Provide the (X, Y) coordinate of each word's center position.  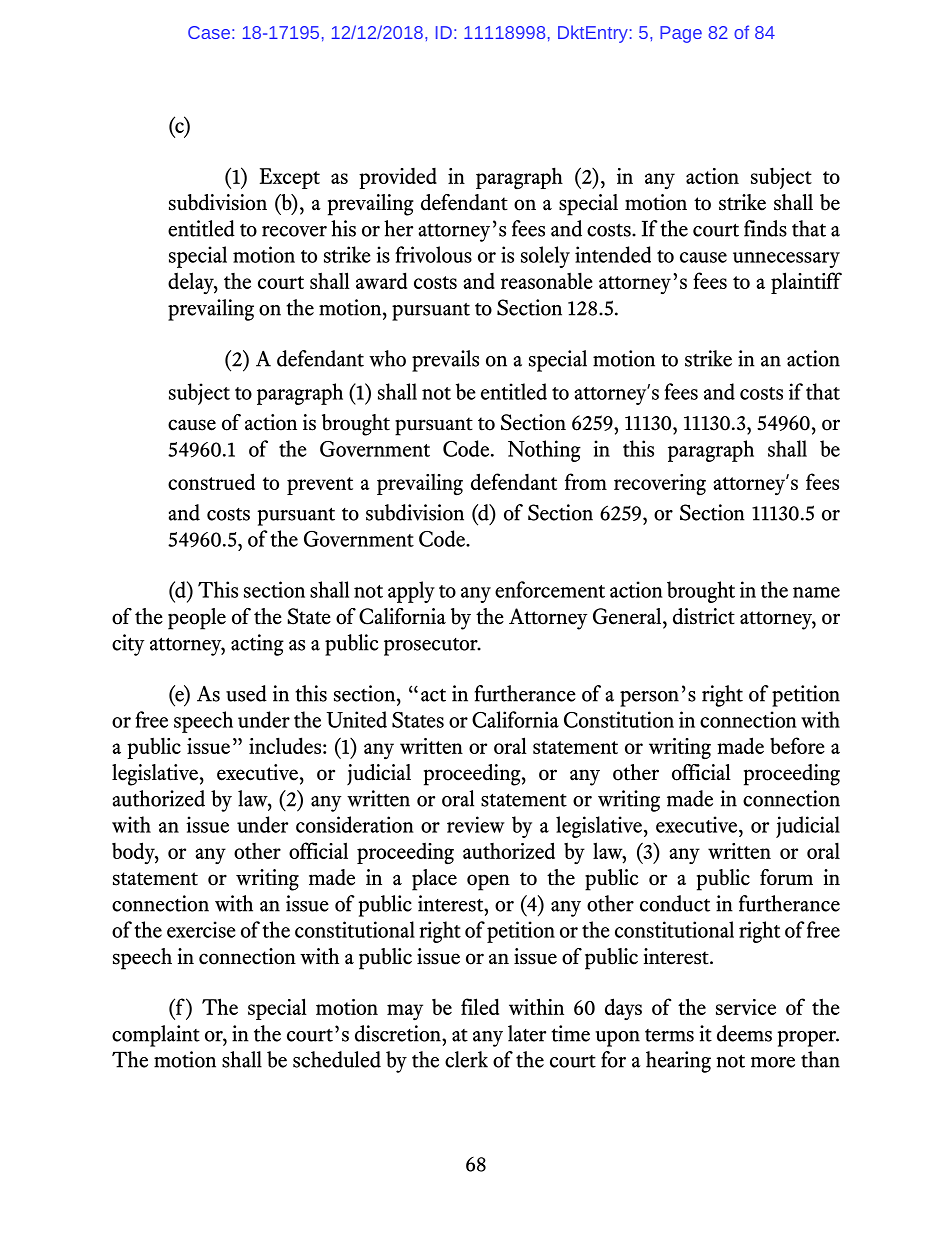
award (381, 280)
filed (480, 1006)
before (797, 745)
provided (398, 178)
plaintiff (806, 283)
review (476, 824)
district (704, 616)
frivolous (433, 254)
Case (209, 32)
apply (411, 592)
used (246, 693)
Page (681, 34)
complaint (156, 1036)
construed (211, 481)
